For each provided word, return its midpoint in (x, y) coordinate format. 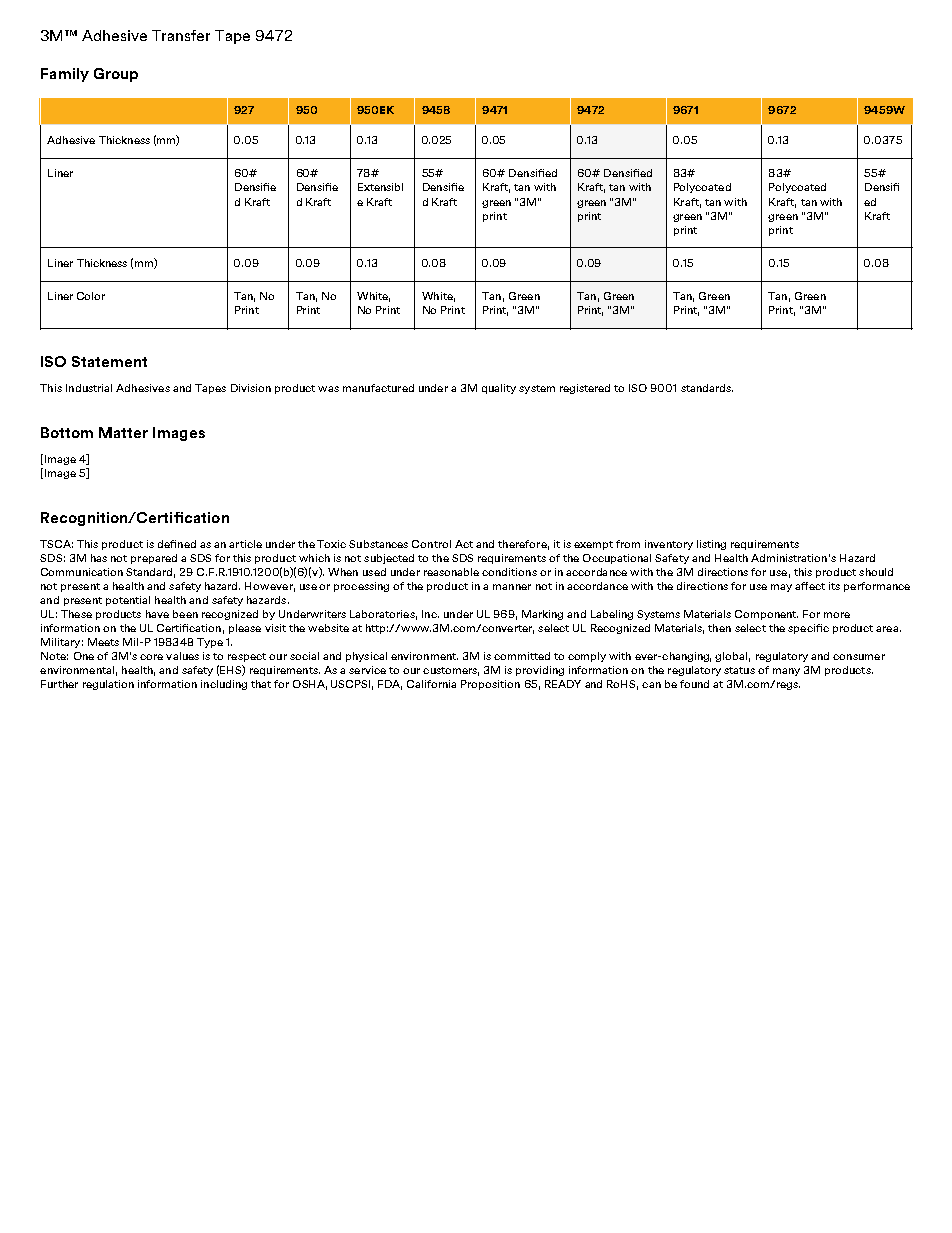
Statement (109, 361)
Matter (123, 432)
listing (711, 545)
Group (116, 75)
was (328, 389)
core (151, 657)
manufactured (378, 388)
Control (431, 544)
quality (499, 389)
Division (251, 388)
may (781, 588)
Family (65, 75)
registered (585, 389)
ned (187, 544)
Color (91, 296)
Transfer (181, 35)
